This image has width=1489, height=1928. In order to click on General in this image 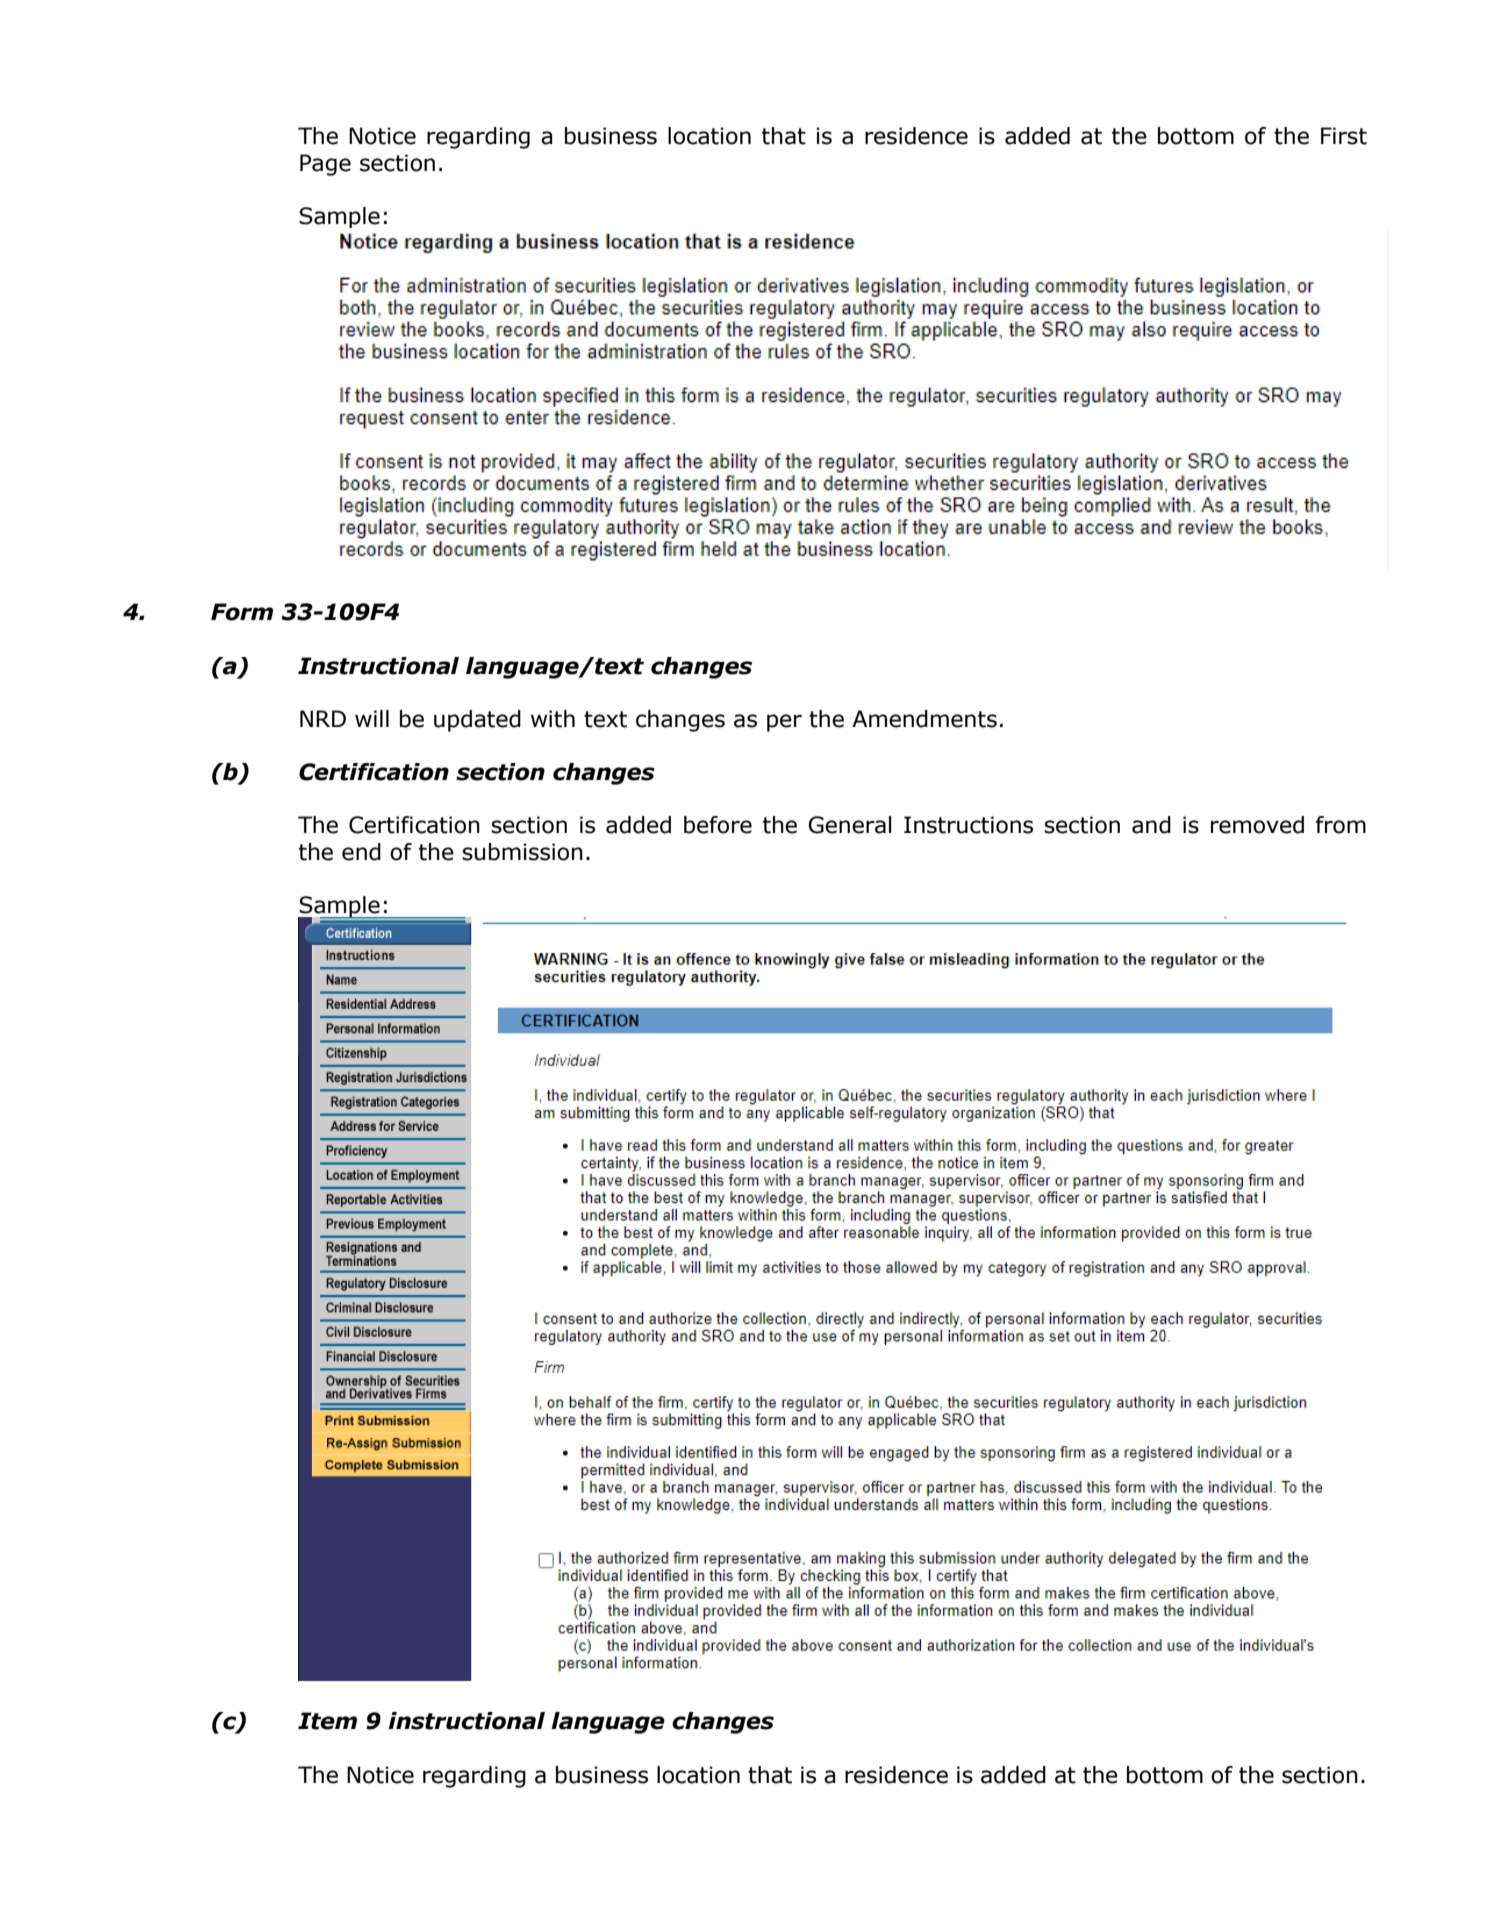, I will do `click(849, 825)`.
